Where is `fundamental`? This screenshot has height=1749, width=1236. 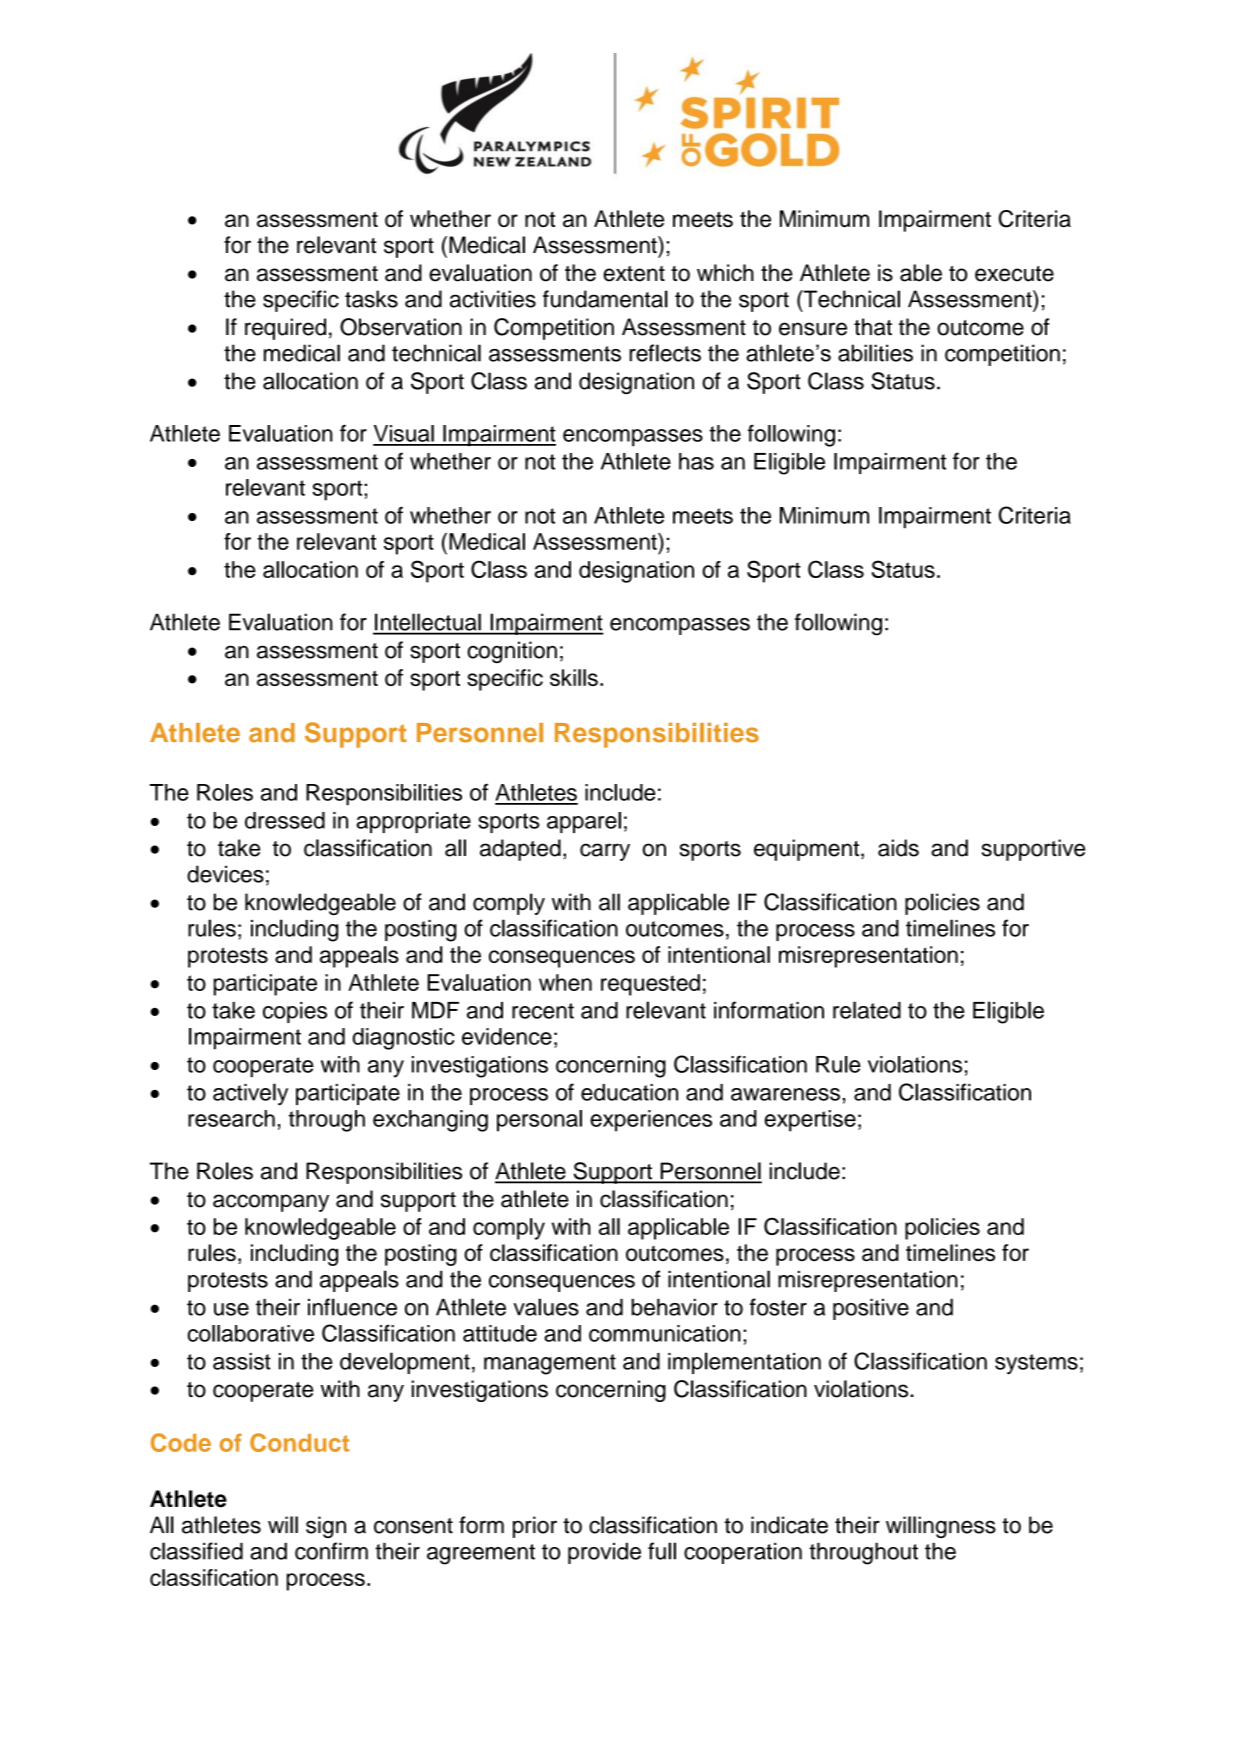 fundamental is located at coordinates (605, 299).
